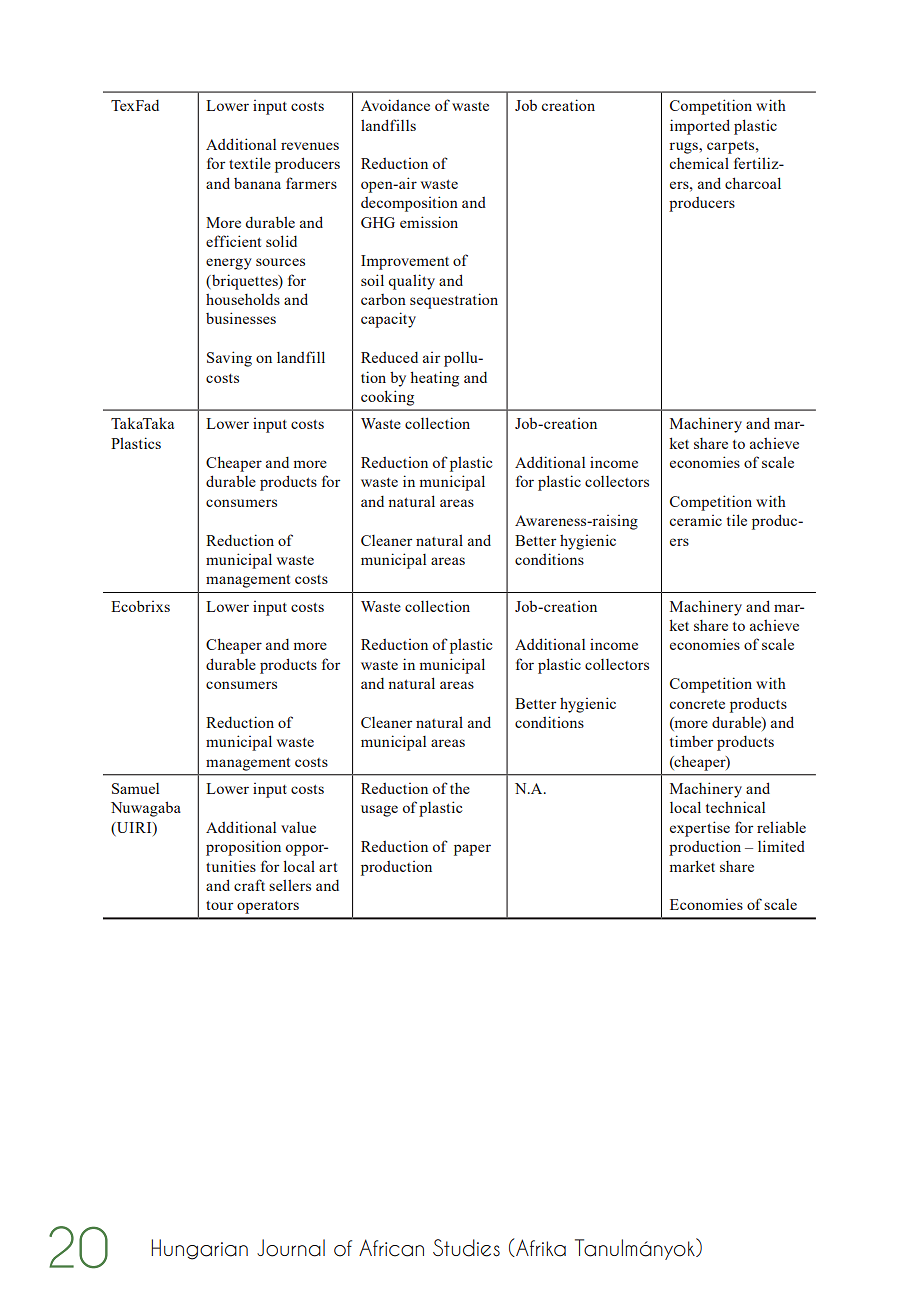  What do you see at coordinates (395, 105) in the document?
I see `Avoidance` at bounding box center [395, 105].
